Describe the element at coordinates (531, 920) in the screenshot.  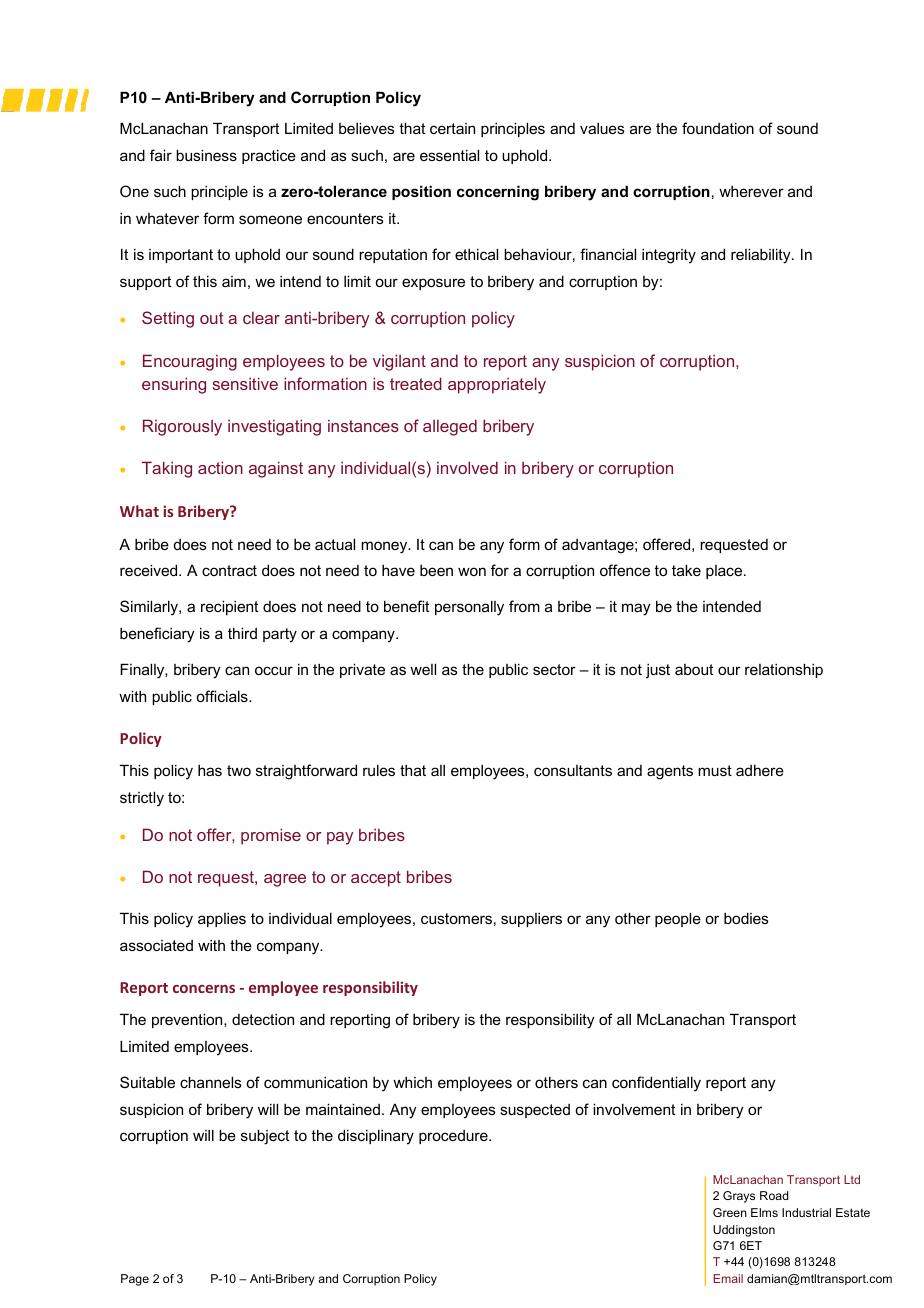
I see `suppliers` at that location.
